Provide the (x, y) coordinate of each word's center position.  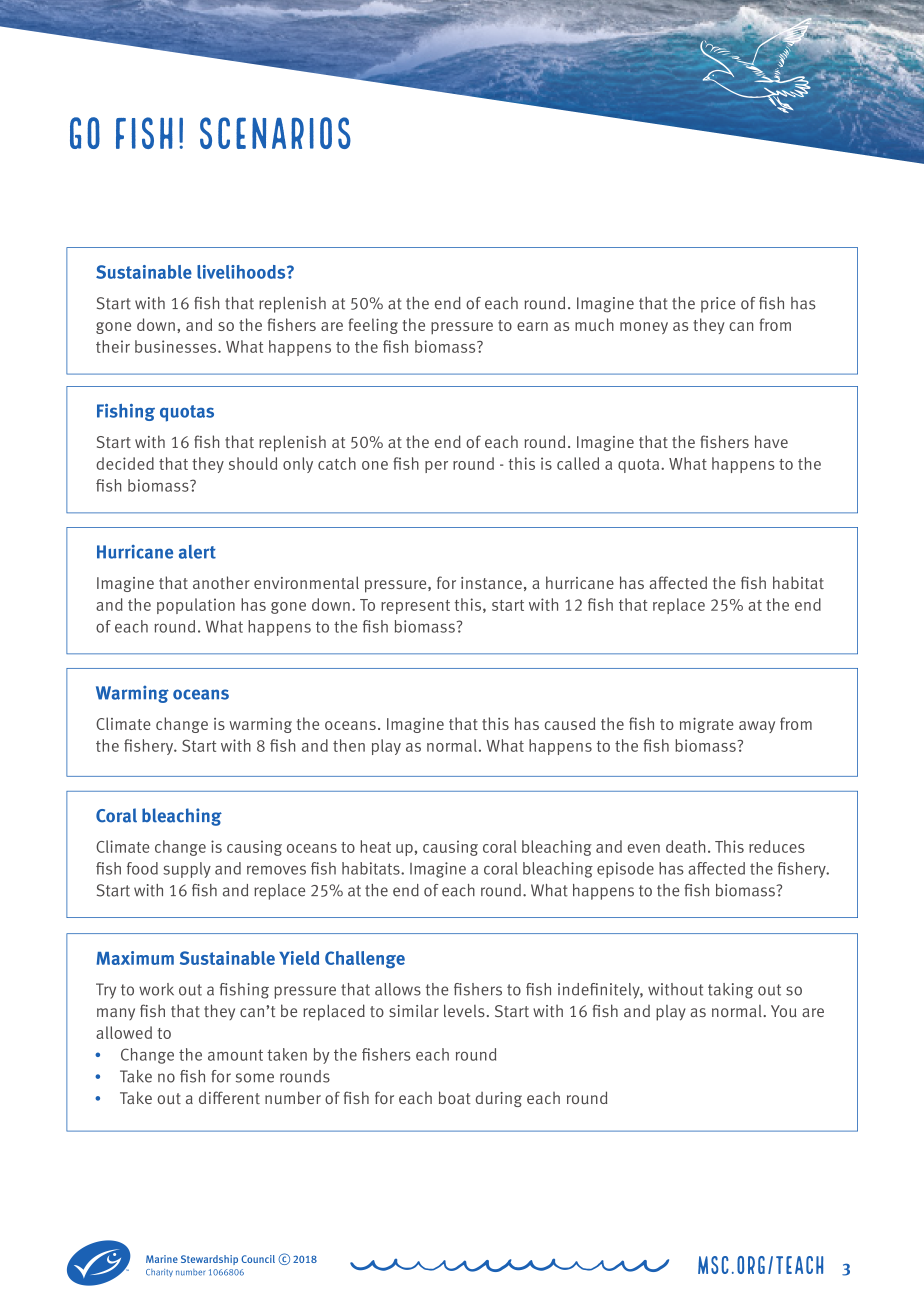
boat (455, 1097)
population (196, 606)
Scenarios (275, 133)
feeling (373, 326)
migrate (707, 725)
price (718, 305)
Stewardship (209, 1260)
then (349, 745)
